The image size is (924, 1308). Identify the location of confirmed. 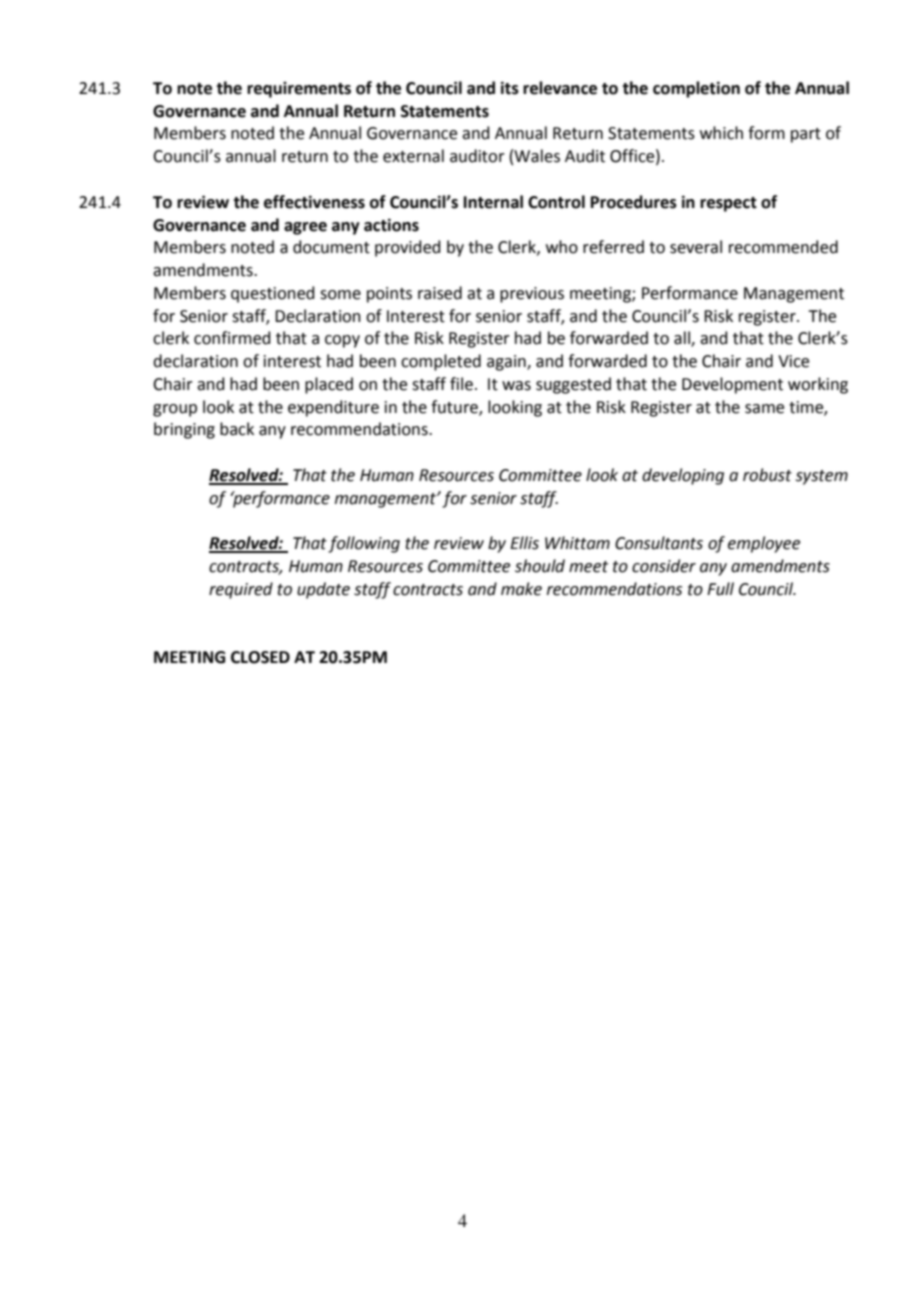
(232, 338).
